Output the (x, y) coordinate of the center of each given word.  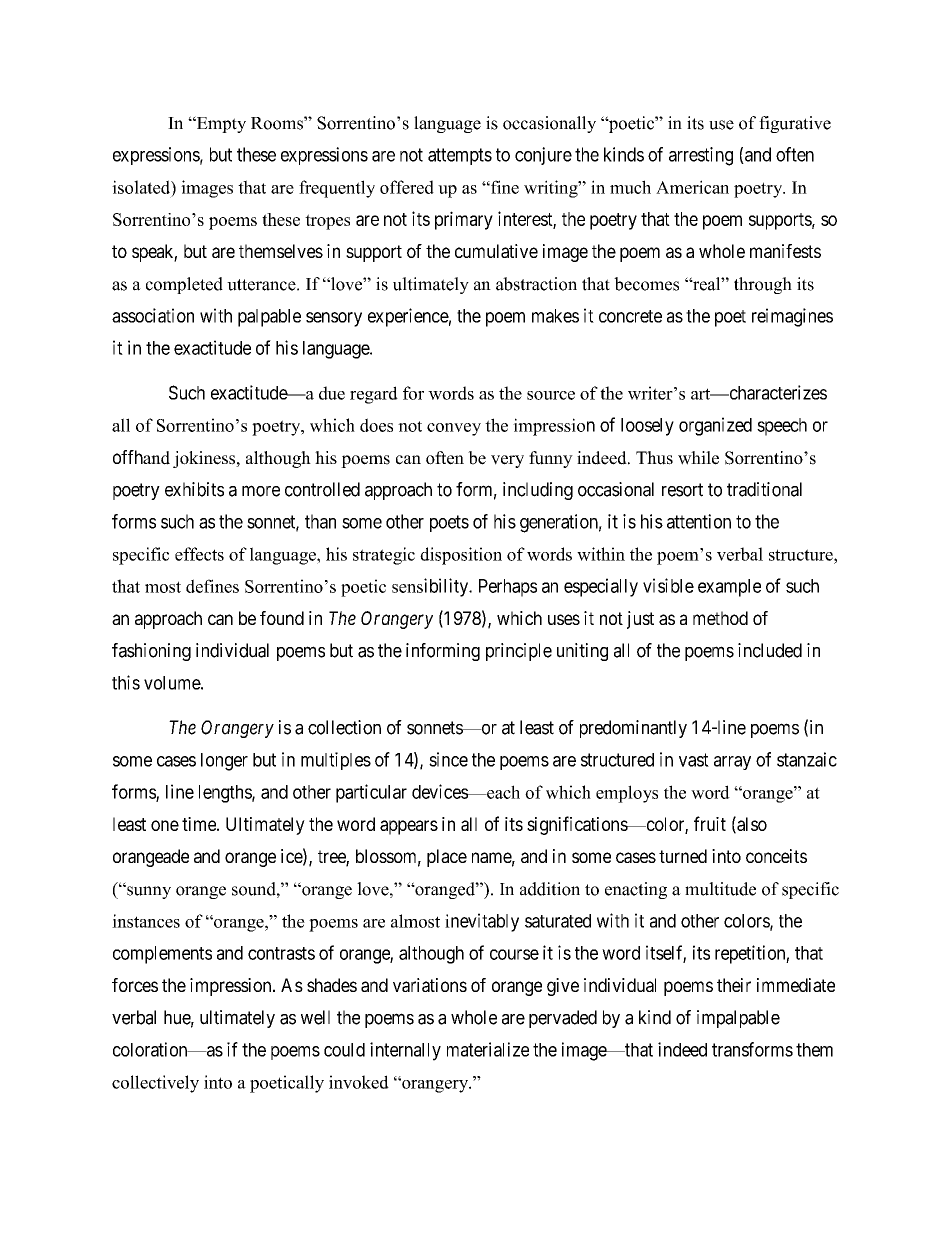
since (448, 759)
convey (454, 429)
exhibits (194, 489)
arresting (701, 156)
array (732, 763)
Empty (220, 124)
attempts (460, 156)
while (698, 458)
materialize (488, 1049)
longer (224, 762)
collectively (155, 1084)
